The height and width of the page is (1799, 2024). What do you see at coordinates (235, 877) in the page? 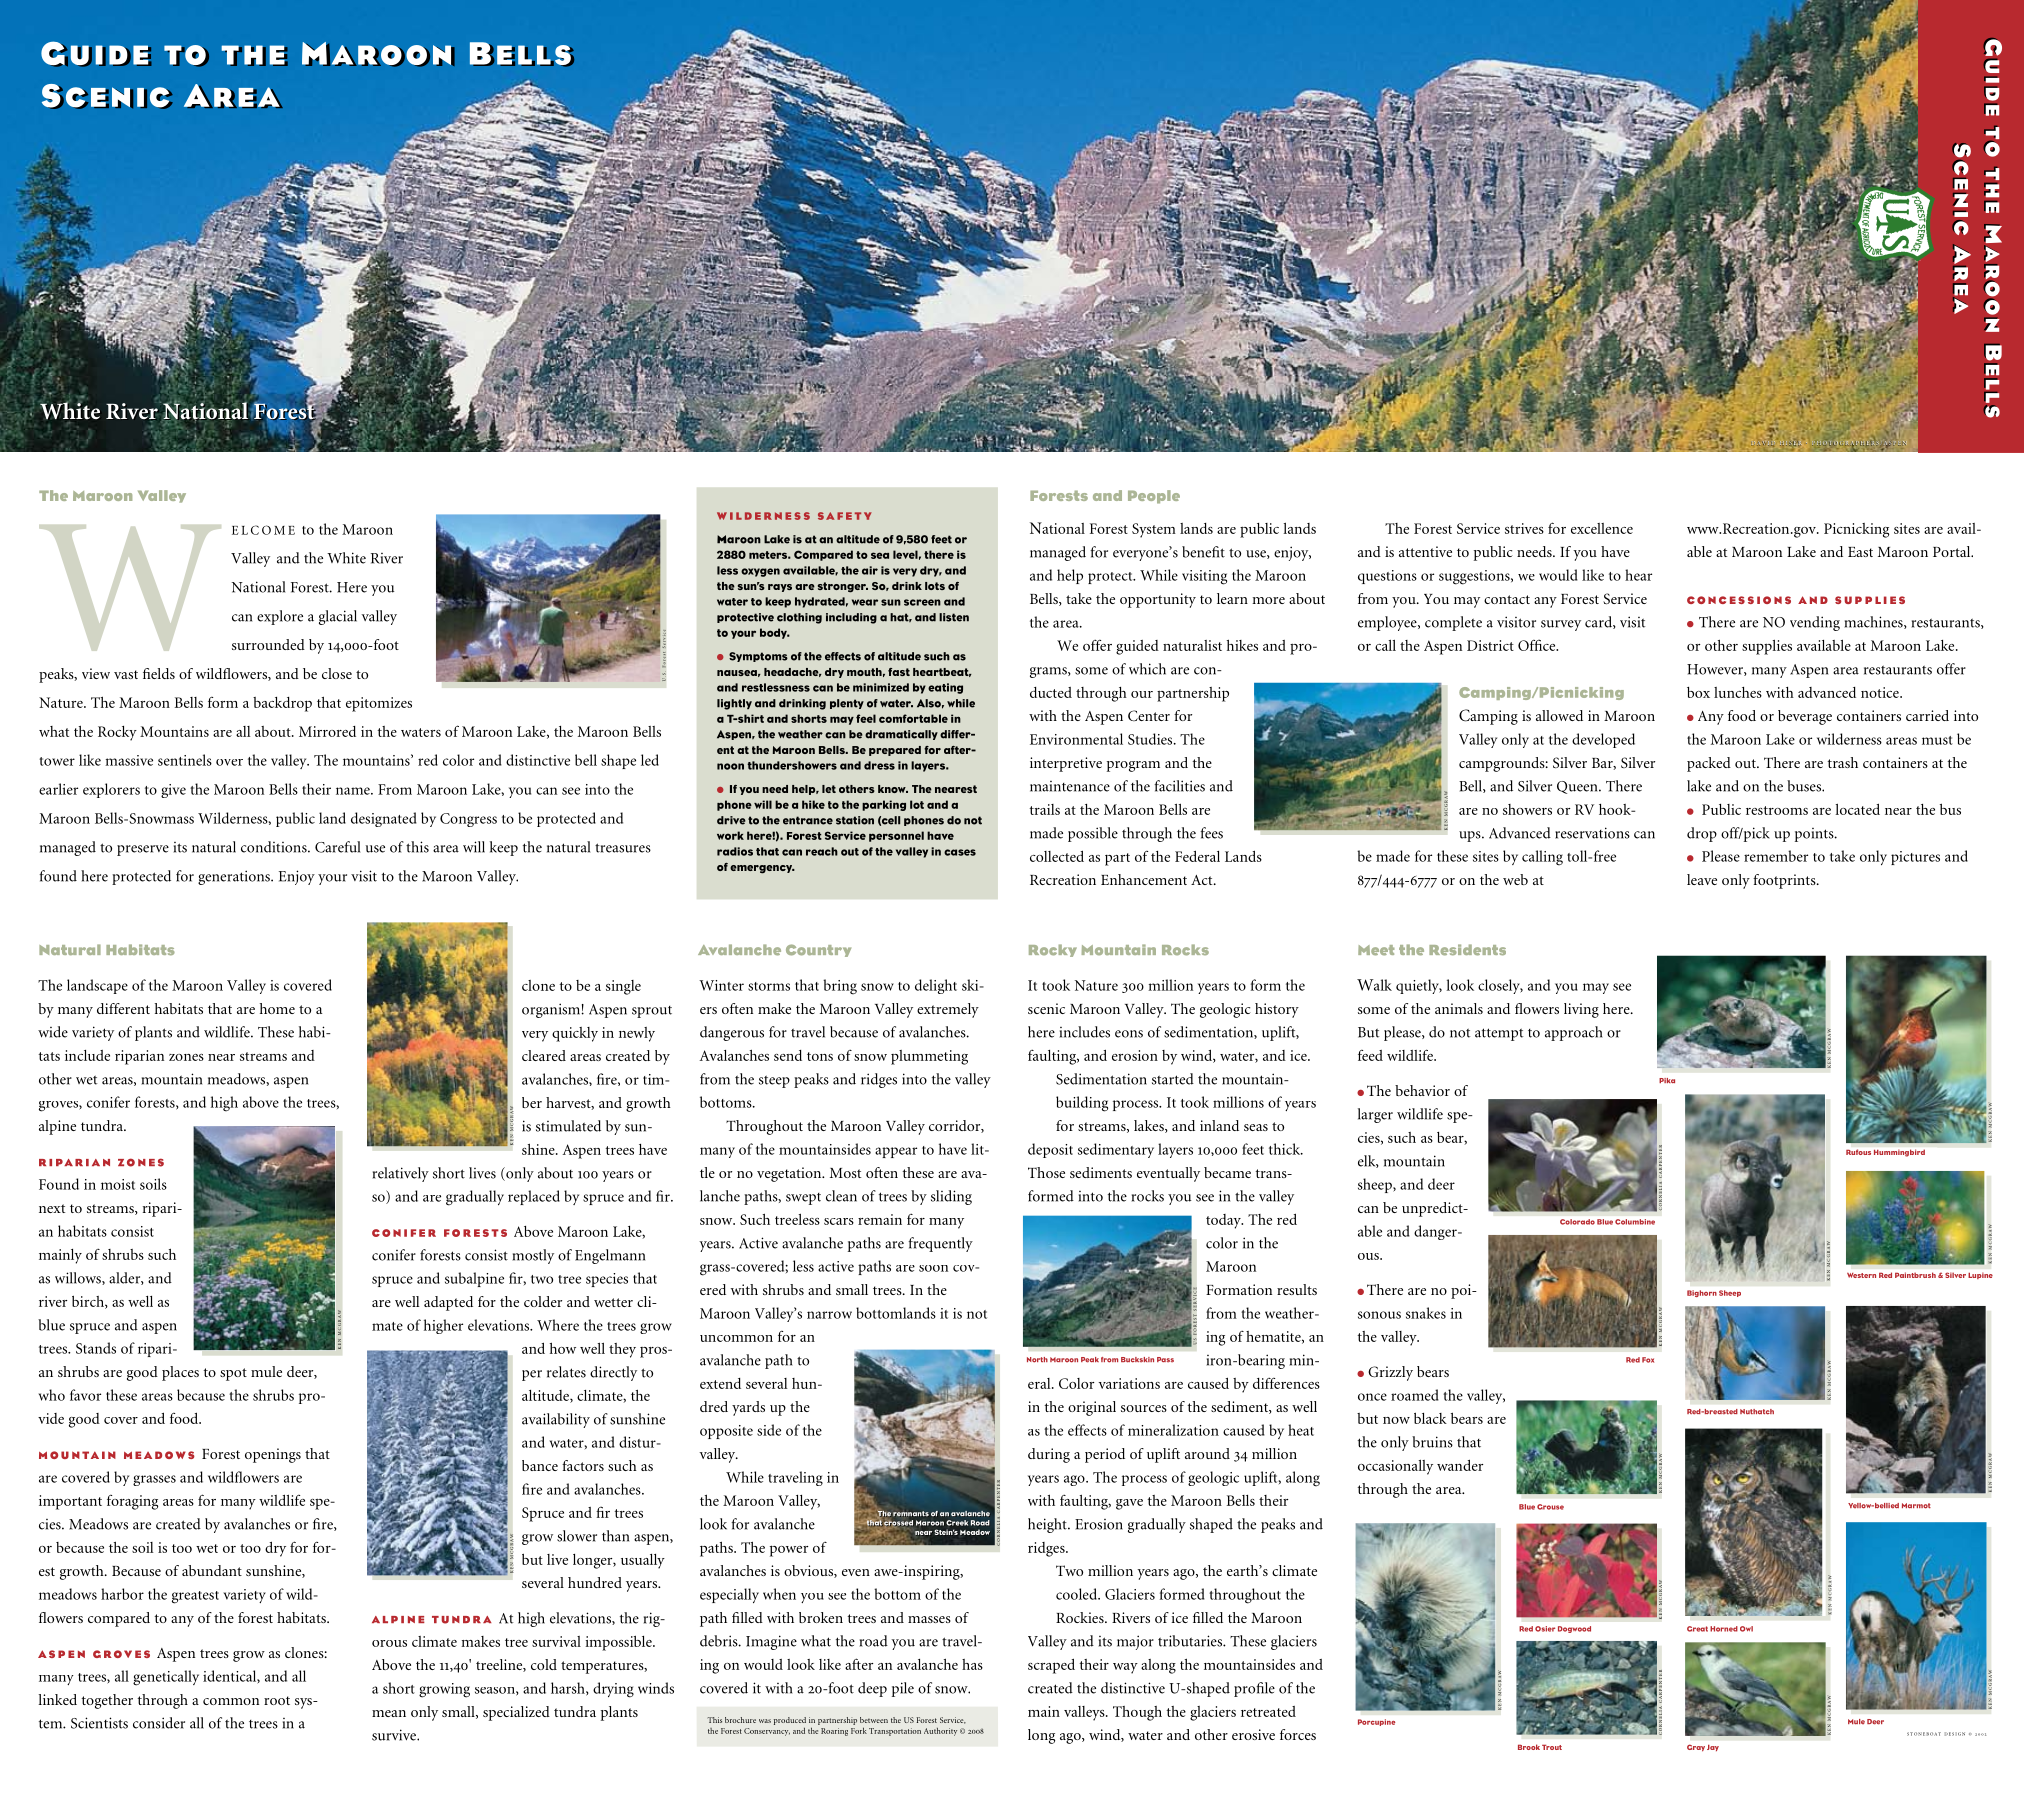
I see `generations` at bounding box center [235, 877].
